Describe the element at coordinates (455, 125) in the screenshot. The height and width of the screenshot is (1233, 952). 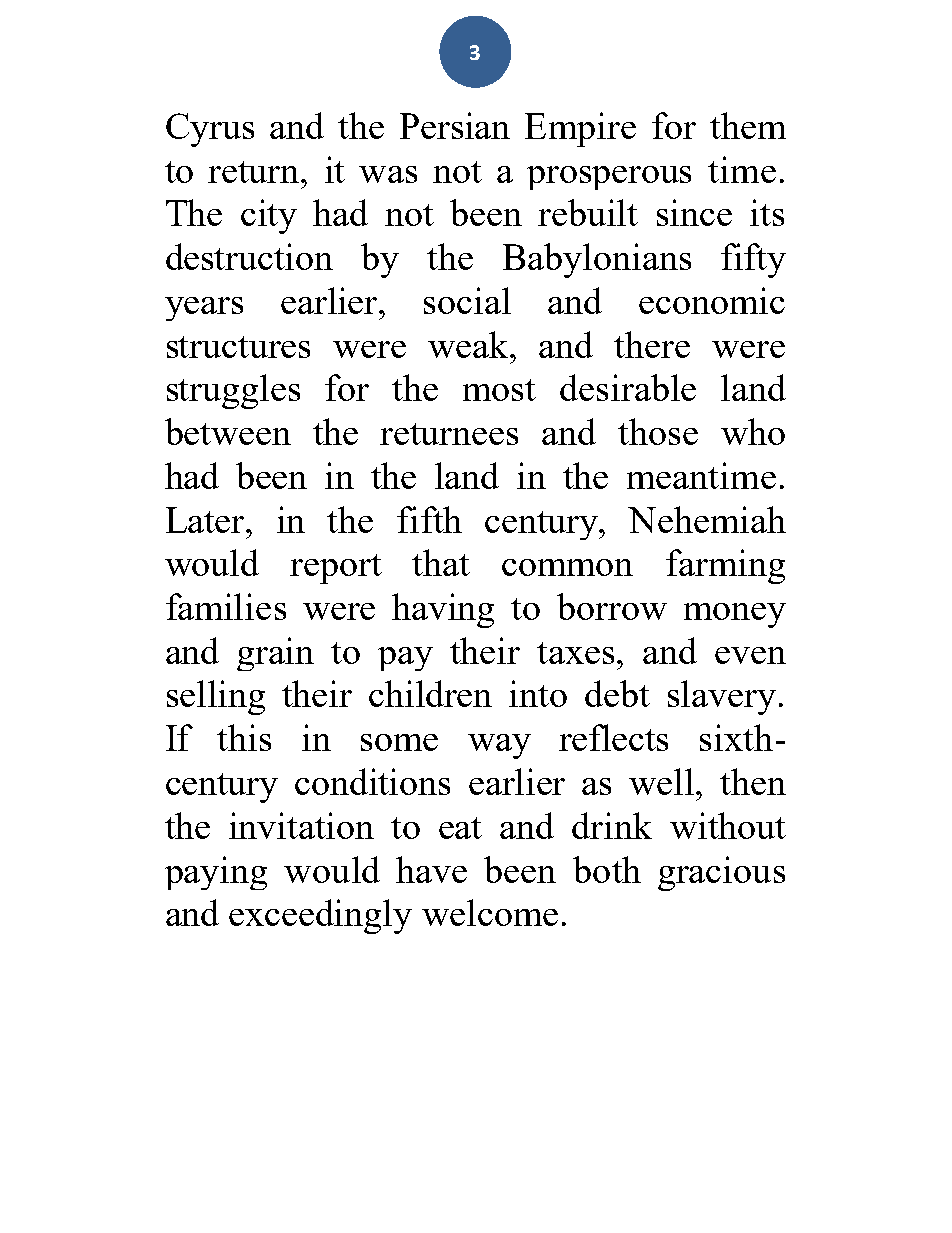
I see `Persian` at that location.
